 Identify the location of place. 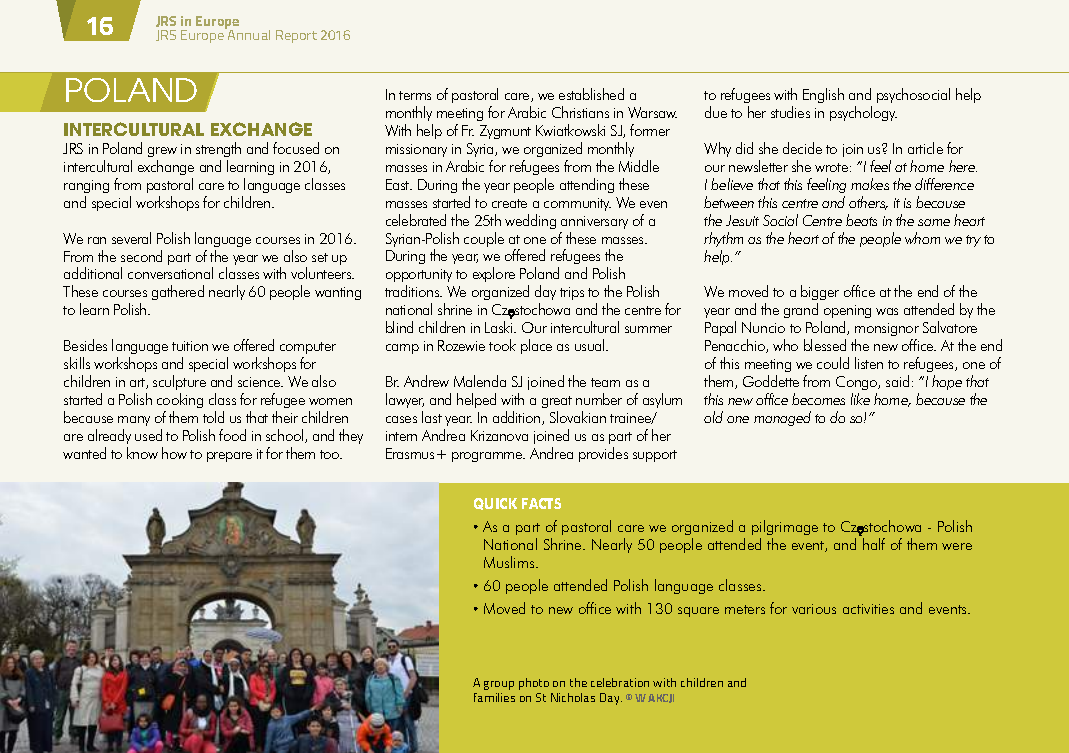
(536, 346).
